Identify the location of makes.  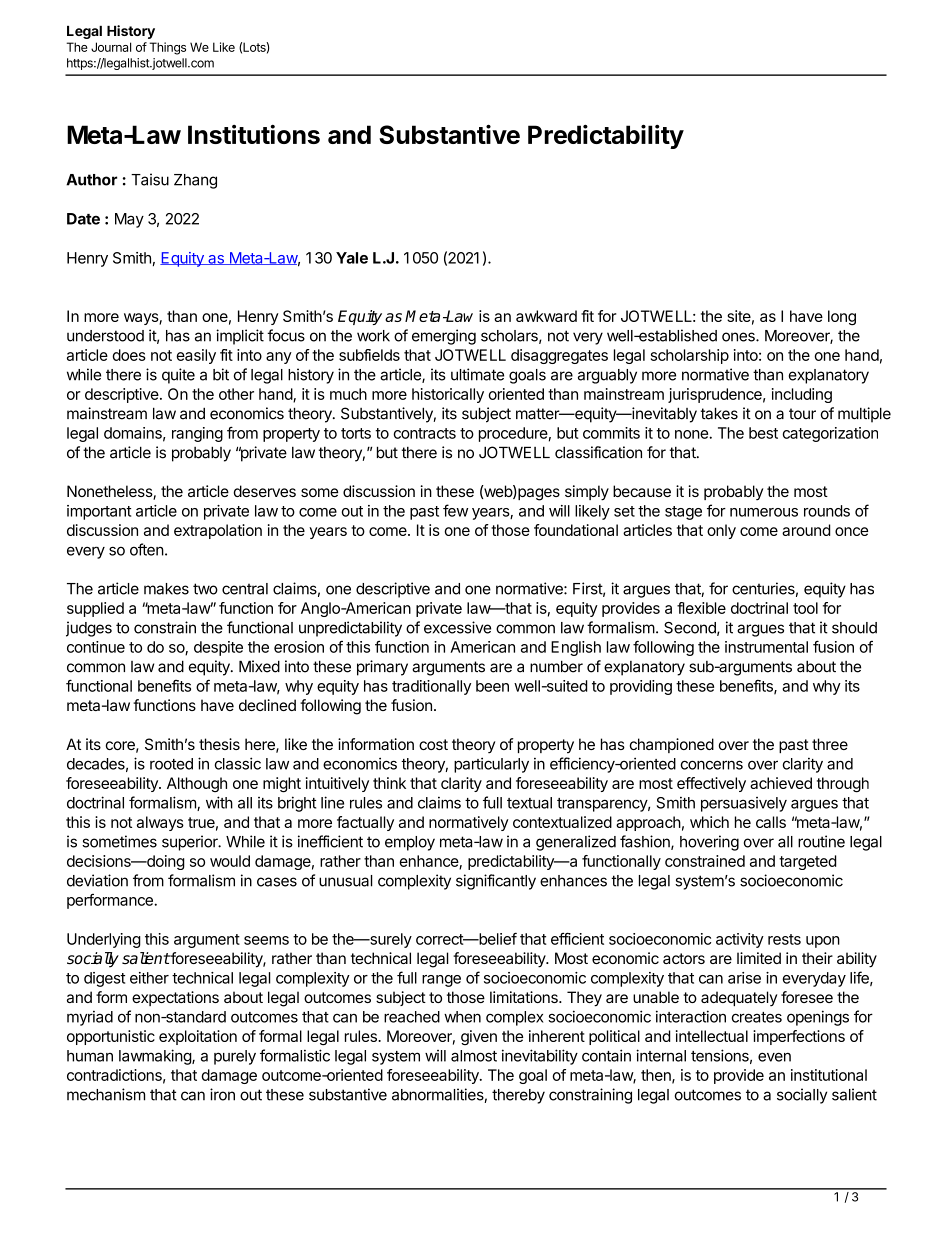
(166, 589).
